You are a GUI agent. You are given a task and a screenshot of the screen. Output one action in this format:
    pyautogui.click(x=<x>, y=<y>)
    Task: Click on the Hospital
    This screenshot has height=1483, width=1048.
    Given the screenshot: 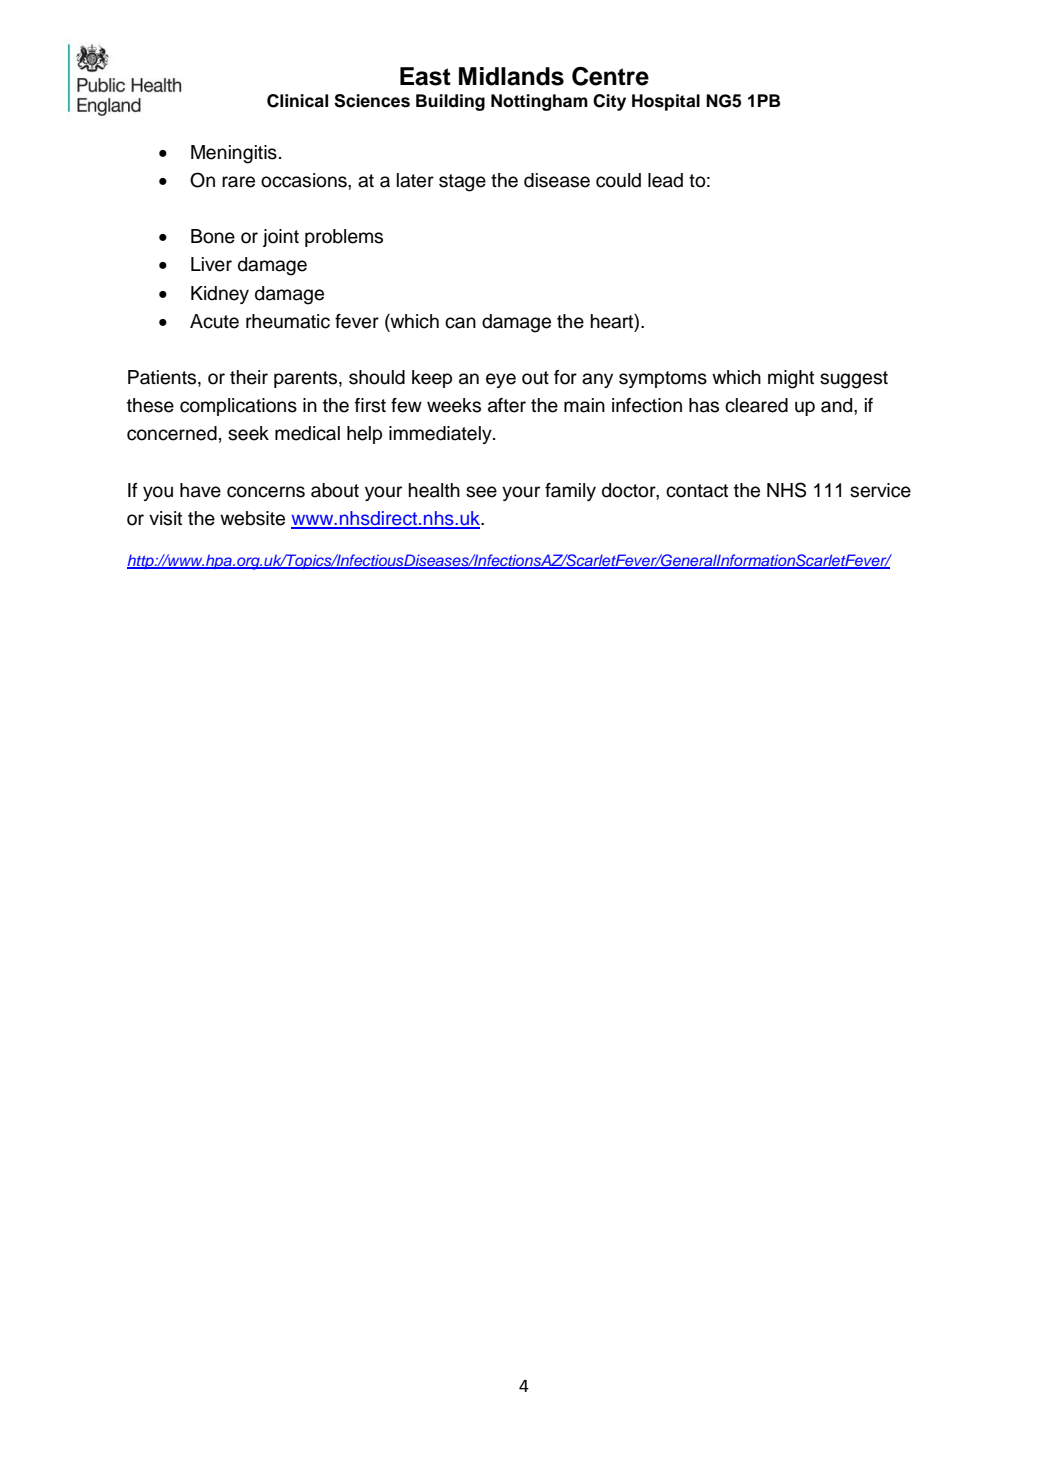 What is the action you would take?
    pyautogui.click(x=666, y=102)
